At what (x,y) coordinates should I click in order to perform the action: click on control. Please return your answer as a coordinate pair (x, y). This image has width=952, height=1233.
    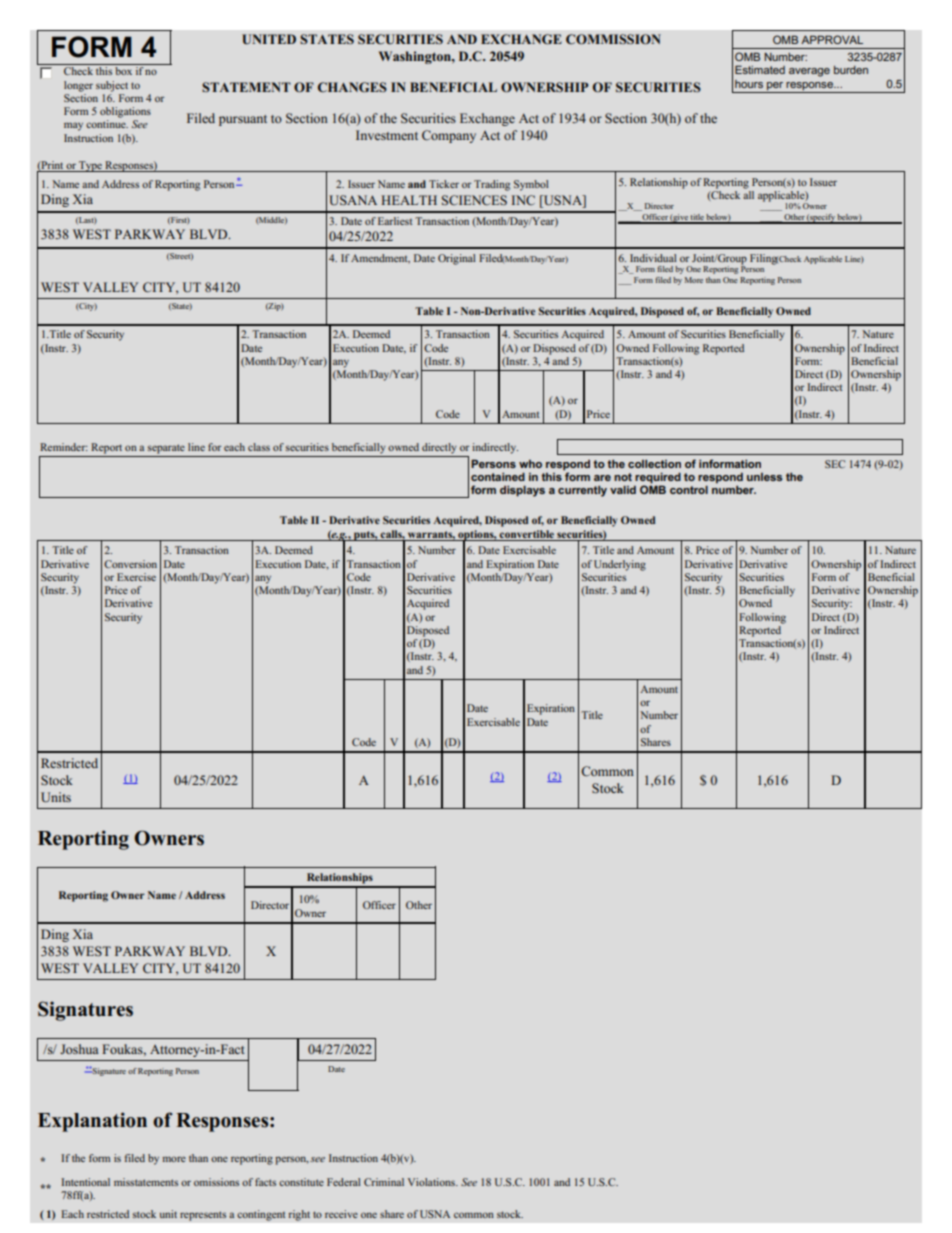
    Looking at the image, I should click on (689, 489).
